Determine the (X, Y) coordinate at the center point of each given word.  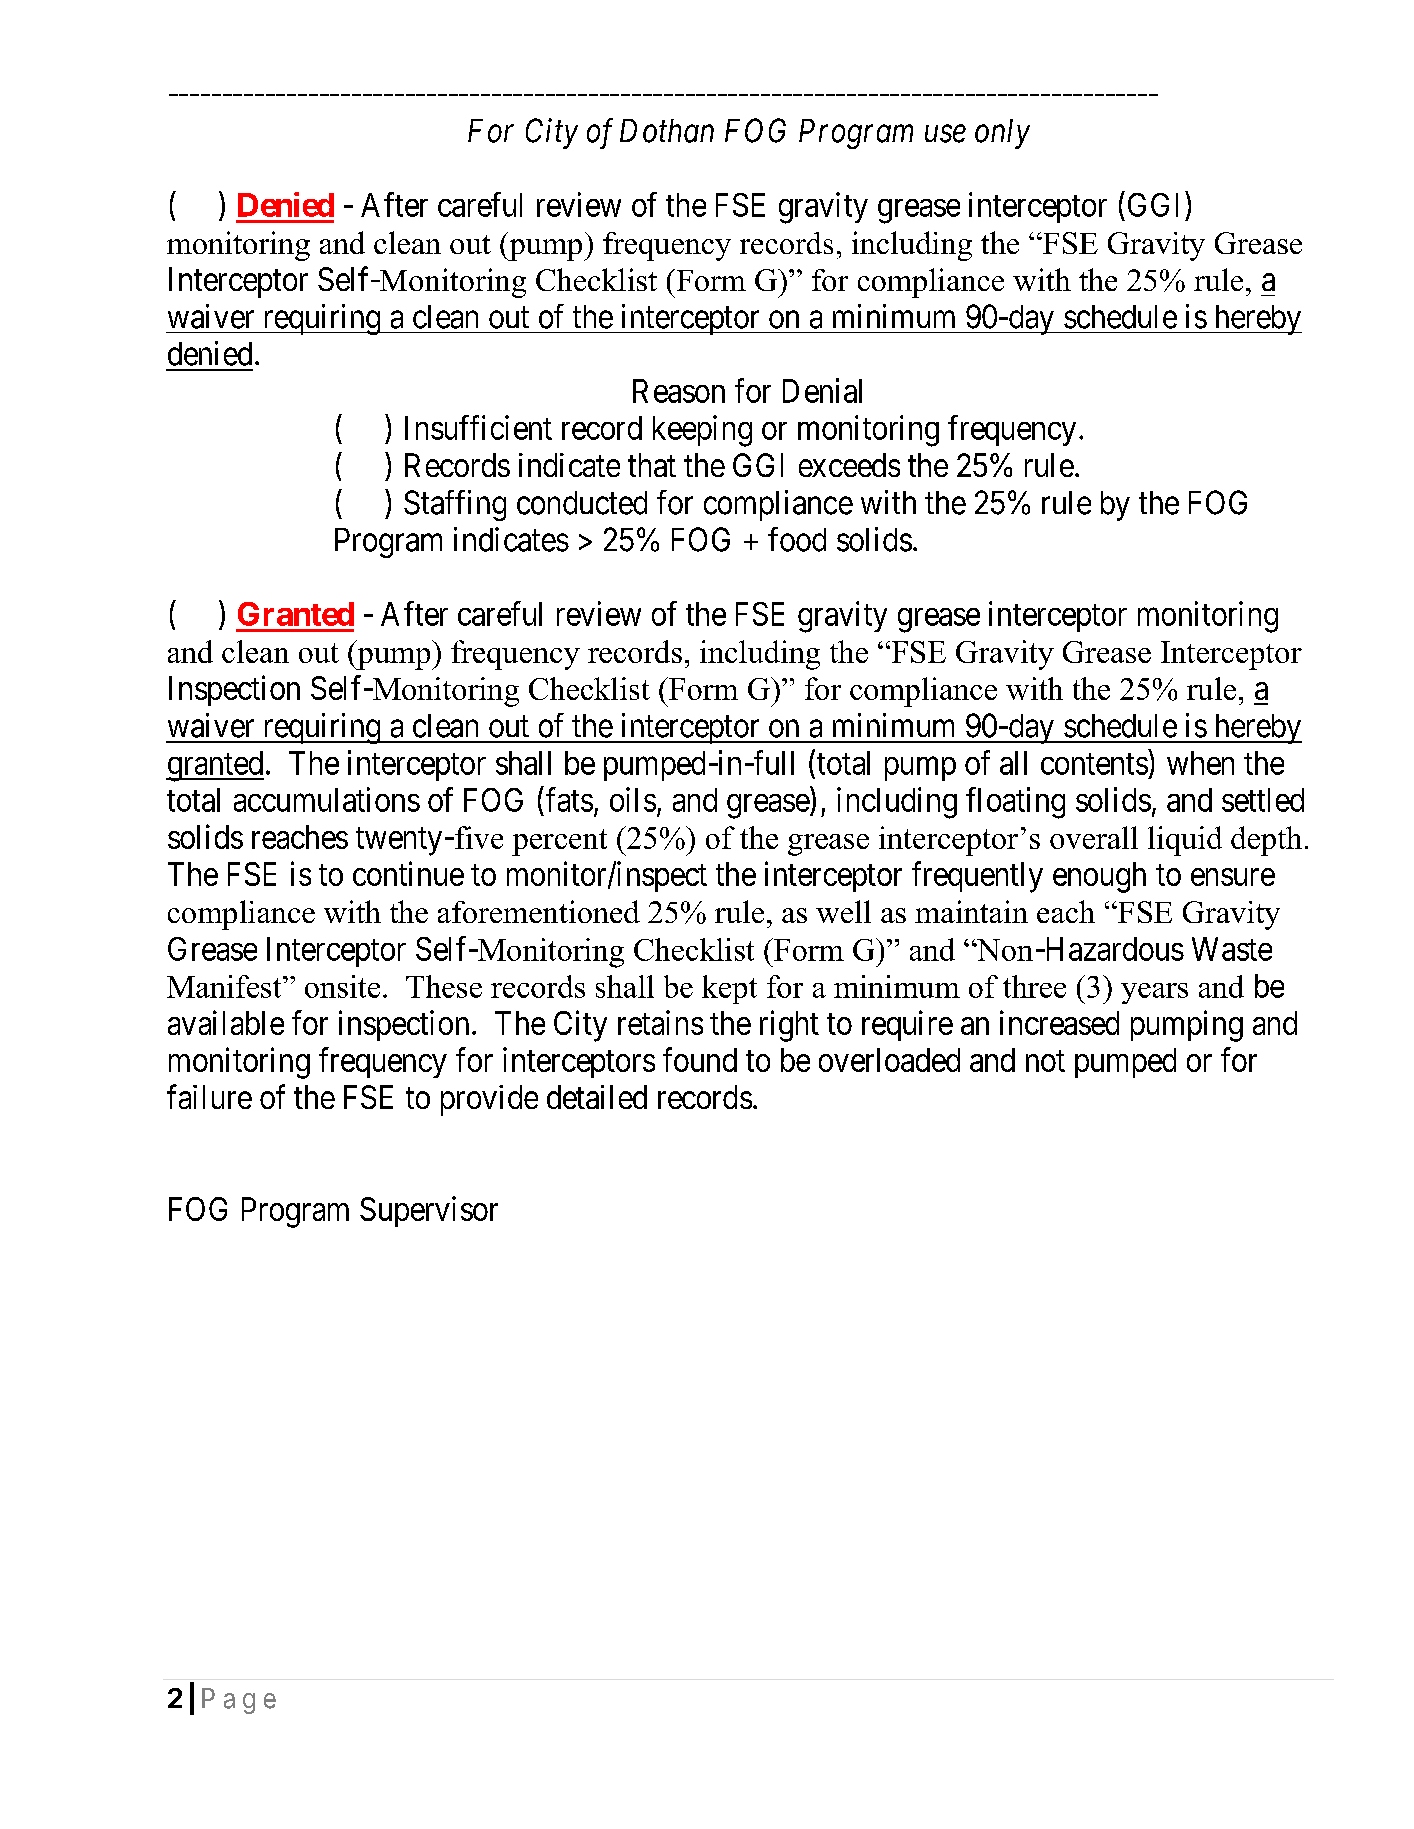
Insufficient (478, 427)
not (1045, 1061)
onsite (342, 986)
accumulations (327, 799)
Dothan (667, 131)
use (945, 134)
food (797, 539)
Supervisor (429, 1211)
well (843, 911)
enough (1099, 877)
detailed (597, 1097)
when (1200, 763)
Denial (822, 390)
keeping (702, 431)
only (1002, 134)
